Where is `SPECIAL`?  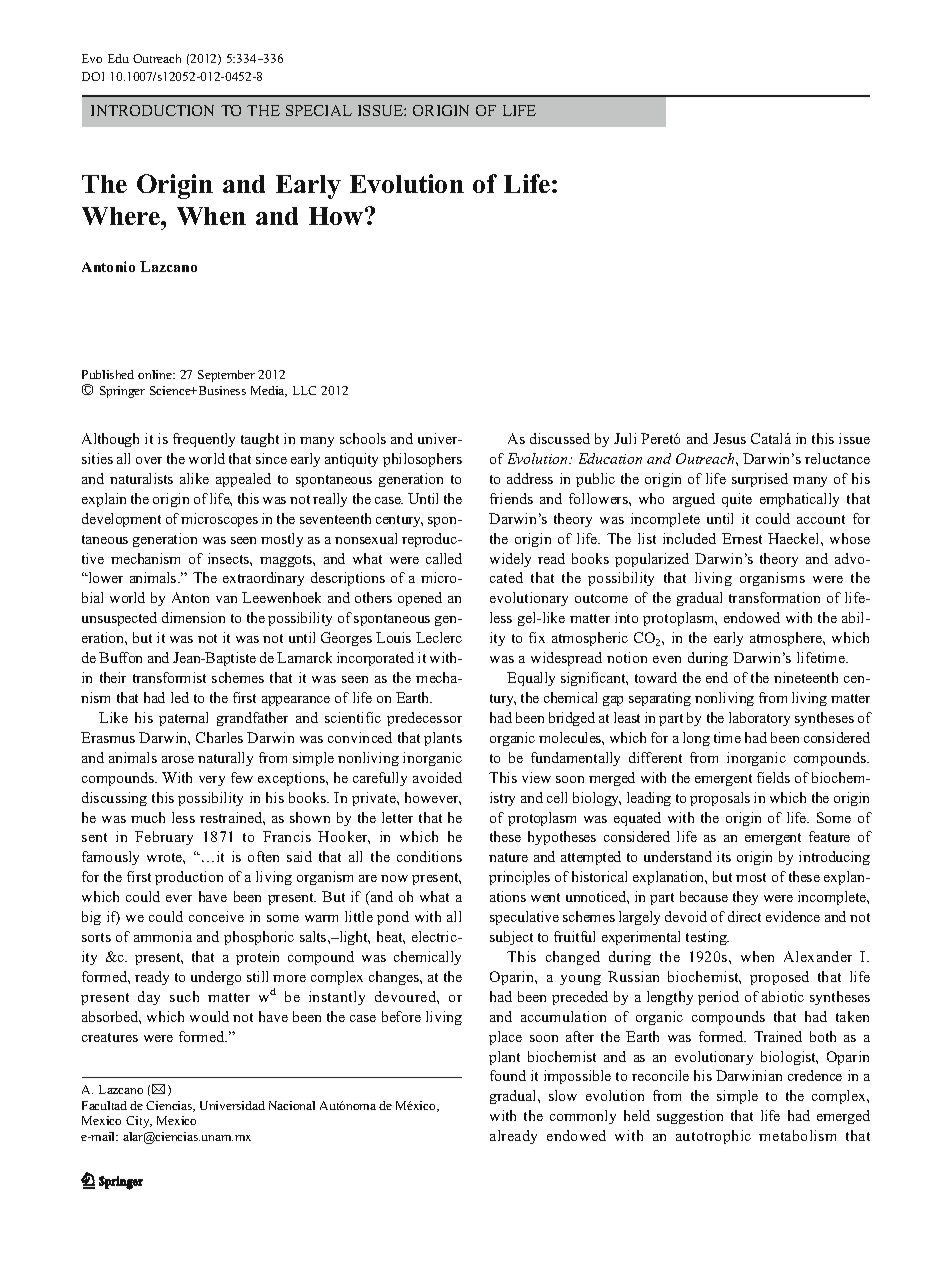
SPECIAL is located at coordinates (319, 110).
